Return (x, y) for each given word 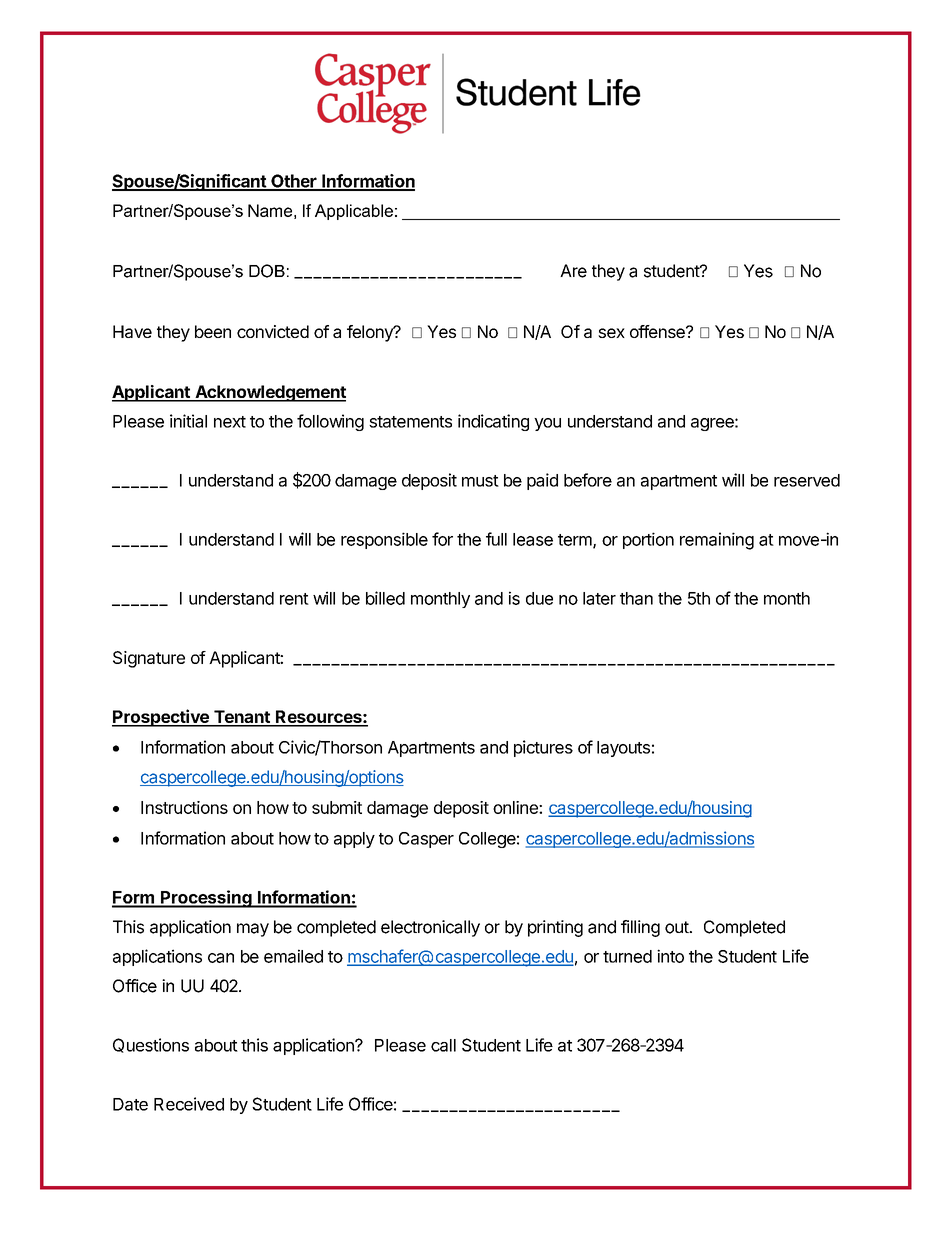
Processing (206, 899)
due (539, 598)
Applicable (354, 212)
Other (294, 182)
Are (573, 271)
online (516, 807)
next (230, 422)
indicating (493, 422)
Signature (149, 659)
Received (189, 1104)
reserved (807, 480)
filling (640, 928)
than (636, 598)
